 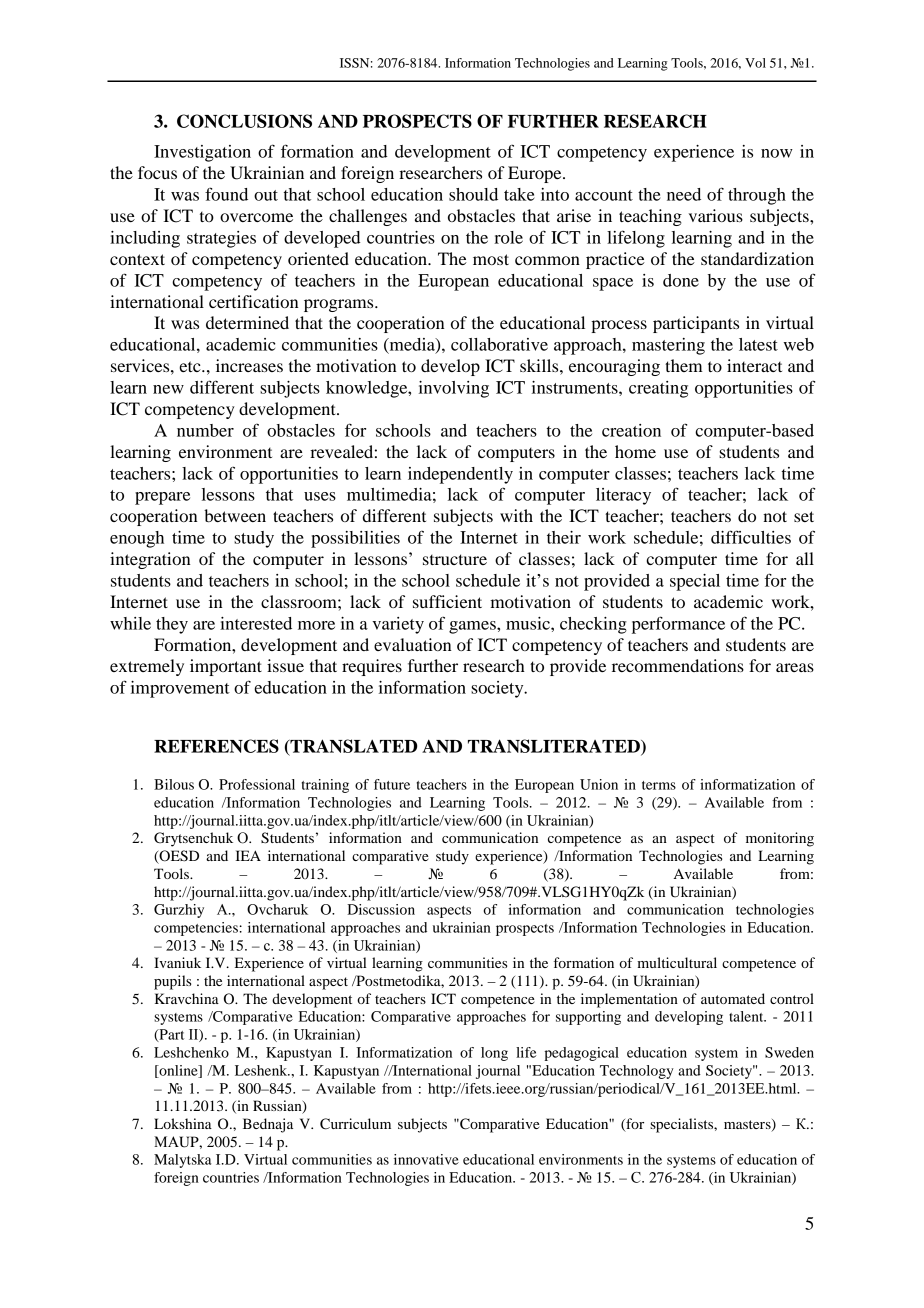 I want to click on through, so click(x=757, y=196).
